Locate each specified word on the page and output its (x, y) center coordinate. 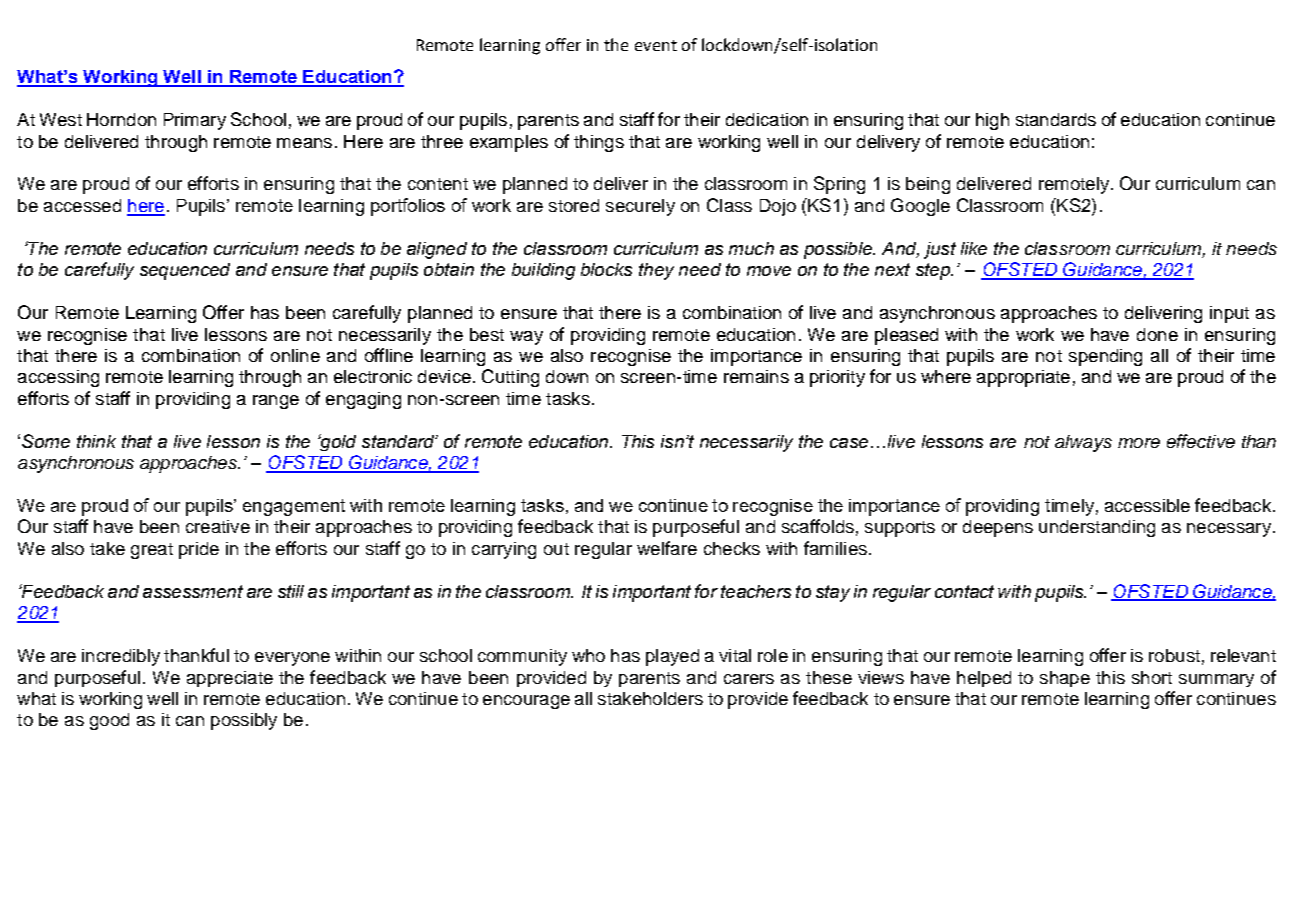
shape (1065, 679)
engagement (294, 507)
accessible (1147, 505)
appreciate (230, 679)
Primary (195, 121)
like (974, 248)
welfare (667, 548)
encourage (526, 702)
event (656, 45)
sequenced (185, 271)
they (656, 271)
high (992, 121)
